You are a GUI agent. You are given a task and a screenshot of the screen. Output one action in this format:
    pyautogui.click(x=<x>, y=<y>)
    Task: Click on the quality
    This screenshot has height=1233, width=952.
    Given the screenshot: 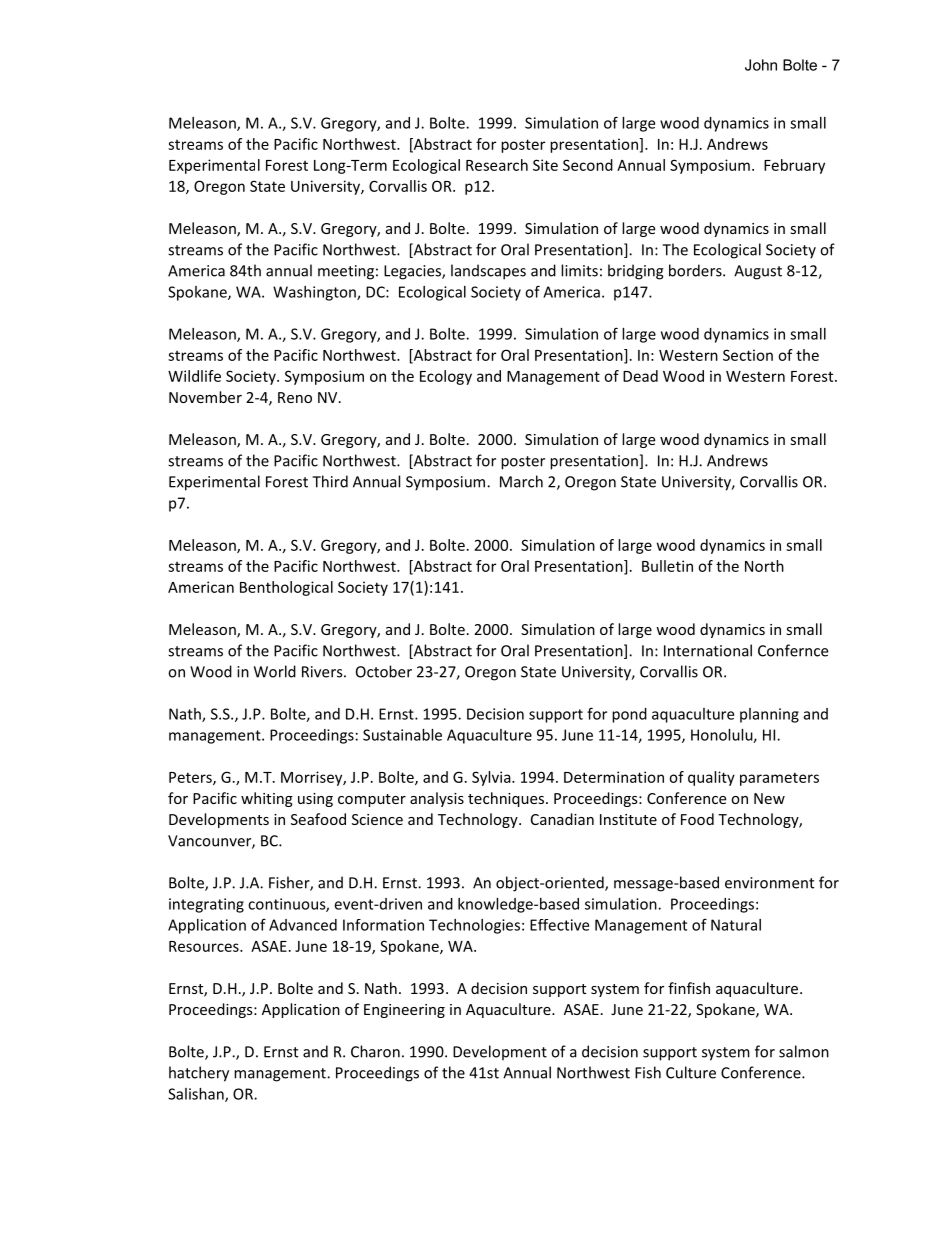 What is the action you would take?
    pyautogui.click(x=711, y=778)
